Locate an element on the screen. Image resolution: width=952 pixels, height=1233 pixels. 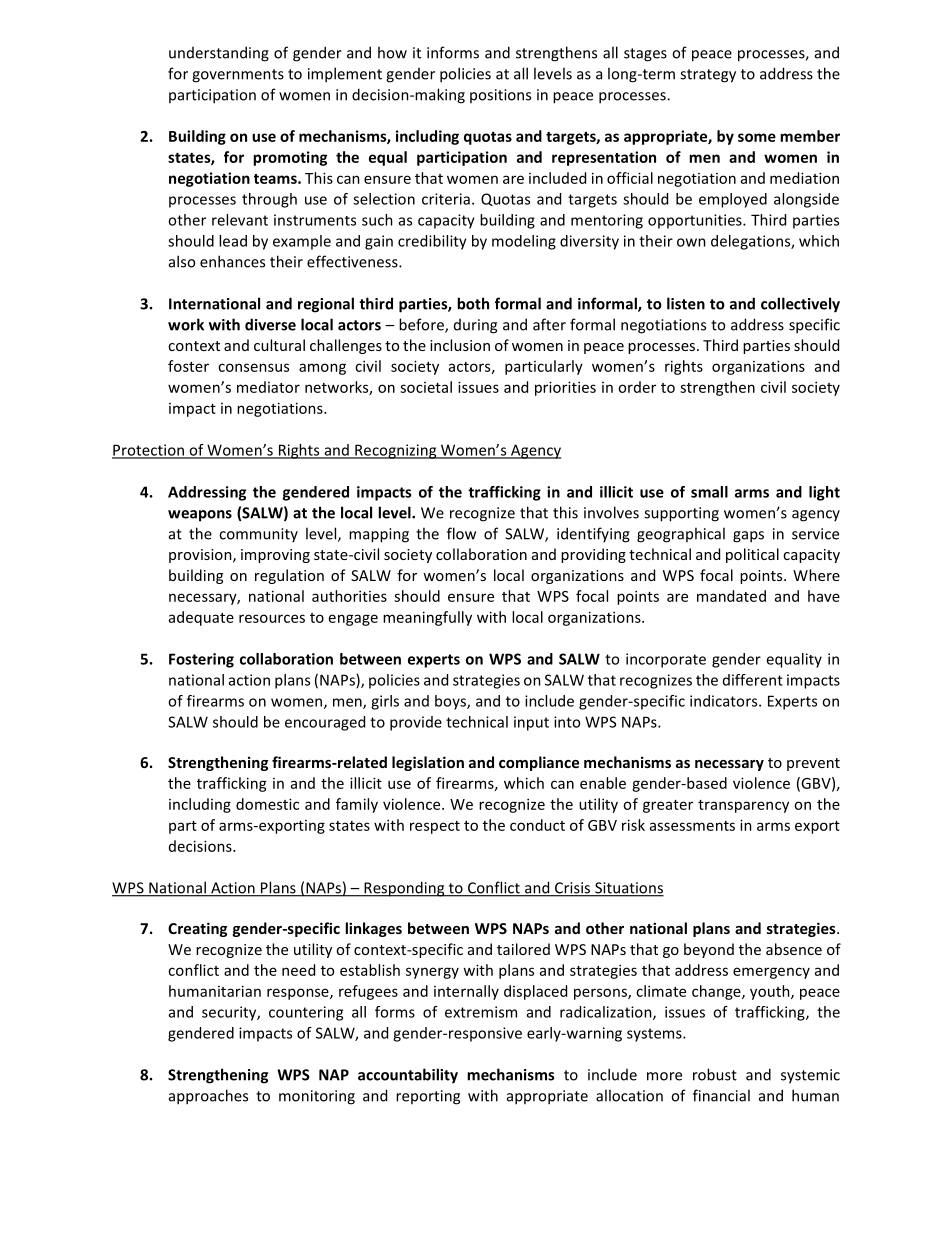
flow is located at coordinates (461, 533).
